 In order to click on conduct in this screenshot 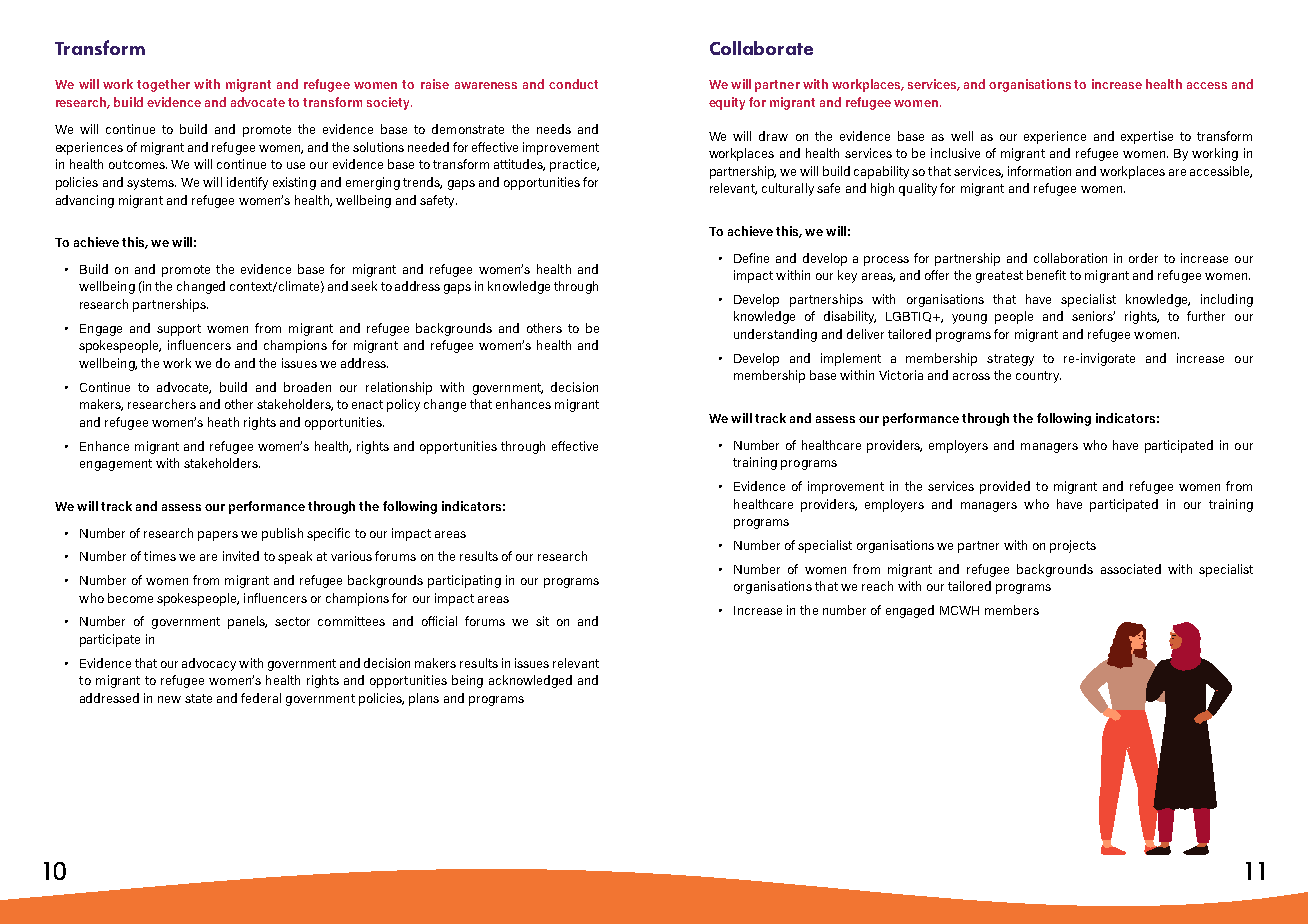, I will do `click(573, 84)`.
